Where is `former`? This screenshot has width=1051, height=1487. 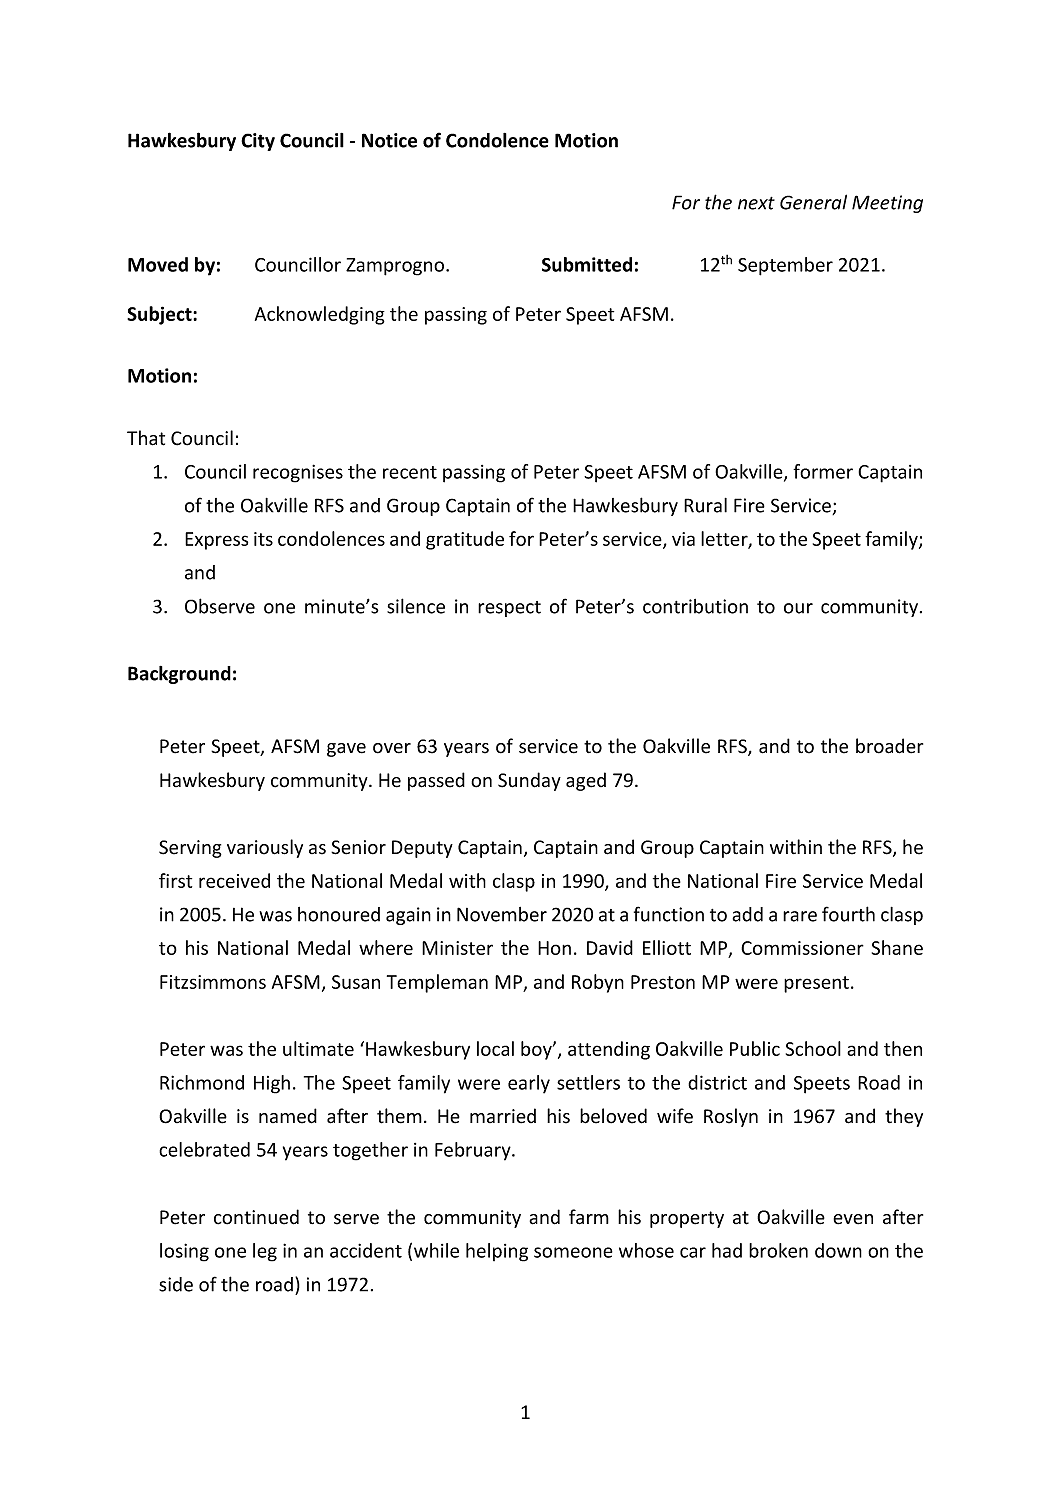 former is located at coordinates (823, 471).
